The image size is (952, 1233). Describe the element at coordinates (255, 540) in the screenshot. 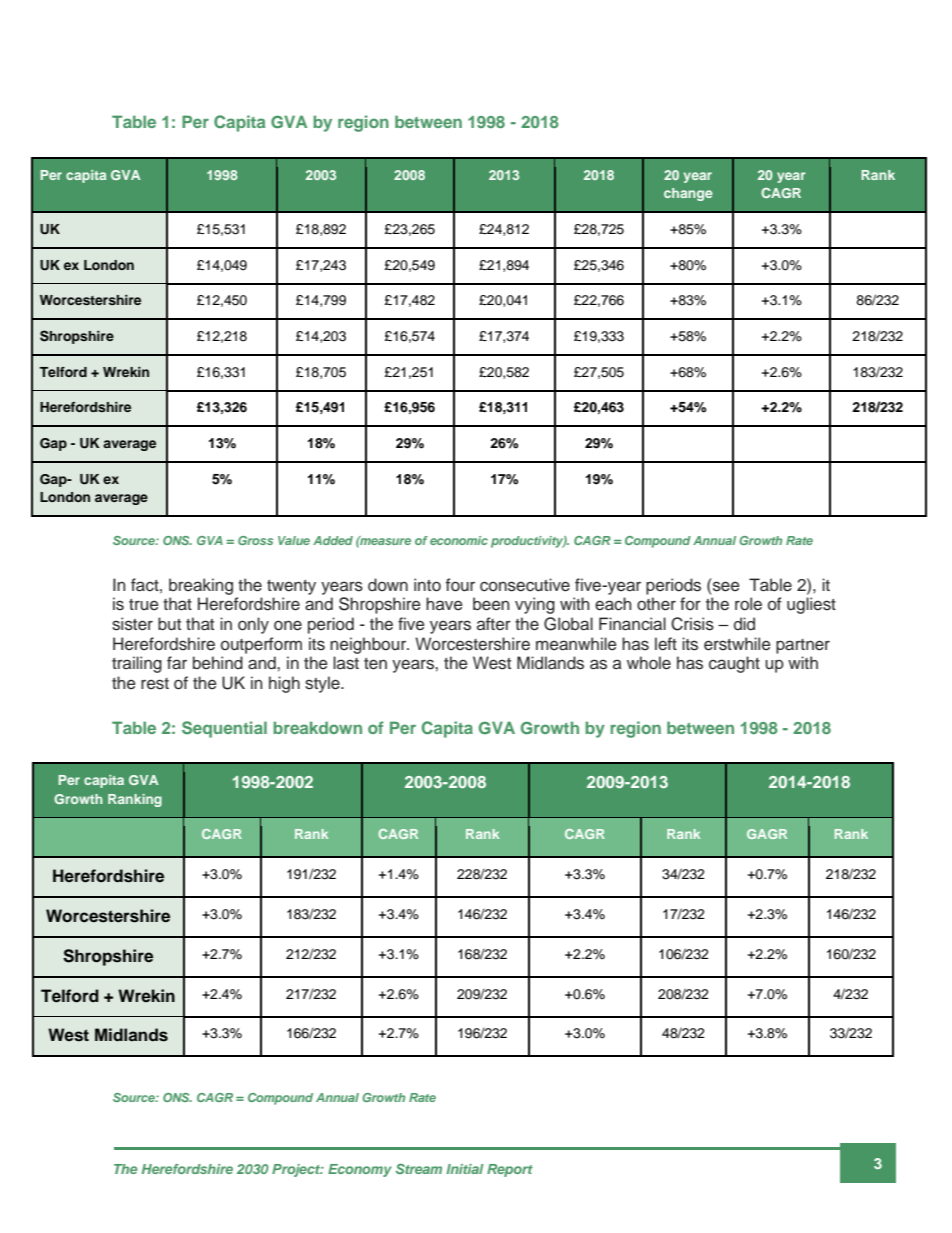

I see `Gross` at that location.
